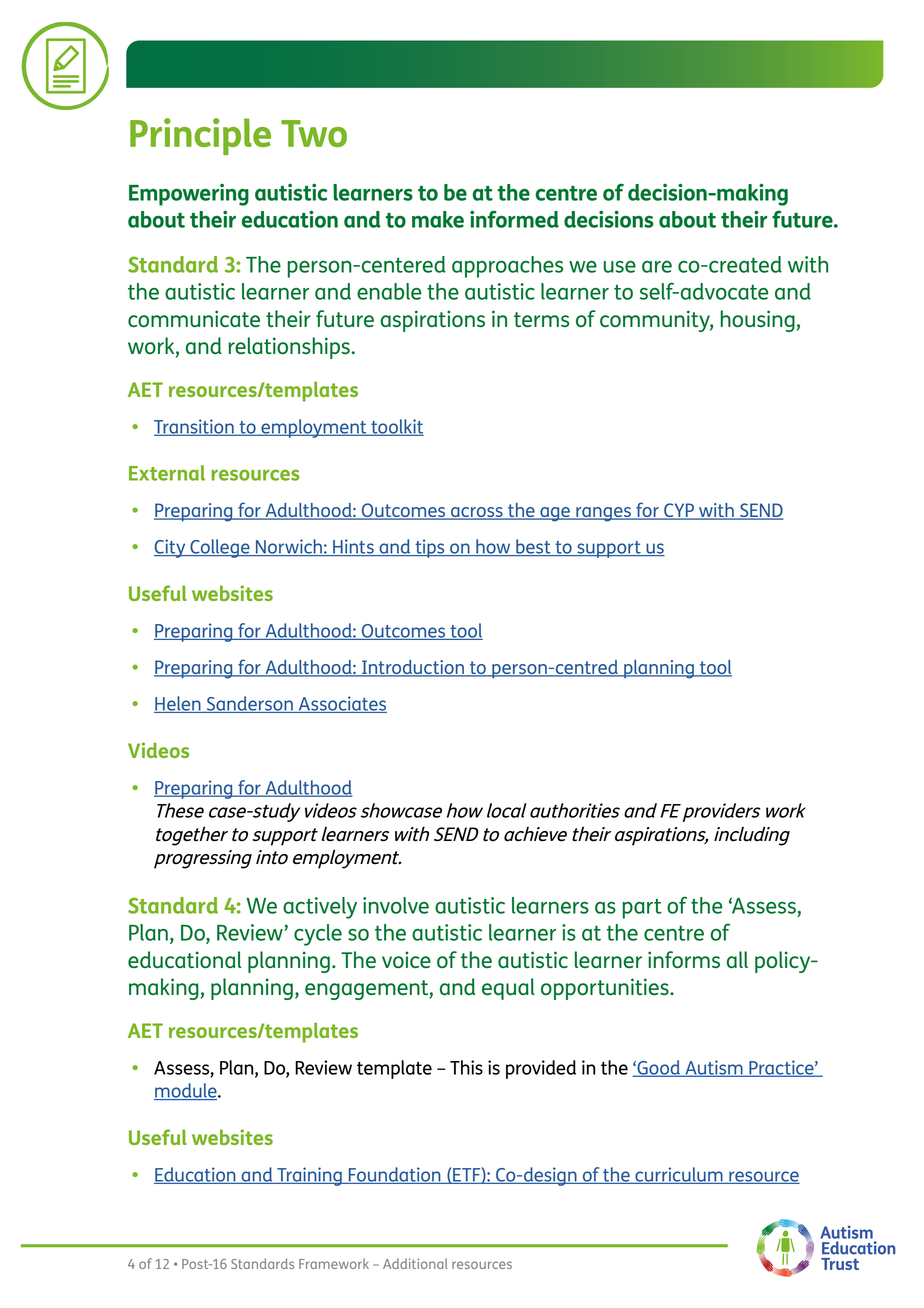 The image size is (924, 1308). Describe the element at coordinates (415, 1263) in the screenshot. I see `Additional` at that location.
